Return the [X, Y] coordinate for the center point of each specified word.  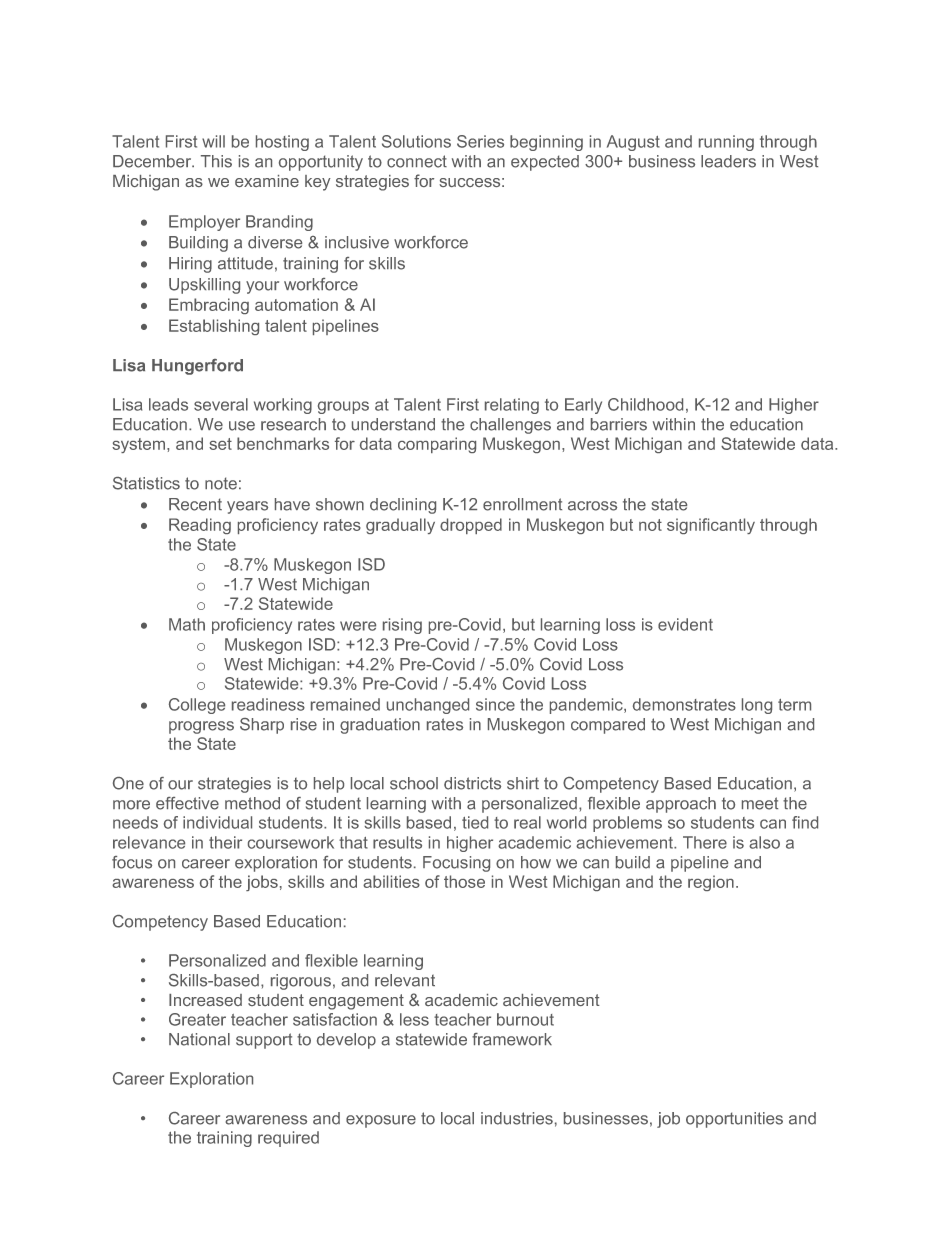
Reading [200, 526]
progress [201, 727]
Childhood [645, 404]
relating [512, 406]
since [495, 704]
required [288, 1139]
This [216, 161]
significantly [711, 526]
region [711, 883]
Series [480, 141]
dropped [471, 526]
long [757, 706]
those [464, 881]
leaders [728, 161]
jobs [262, 883]
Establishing [214, 327]
